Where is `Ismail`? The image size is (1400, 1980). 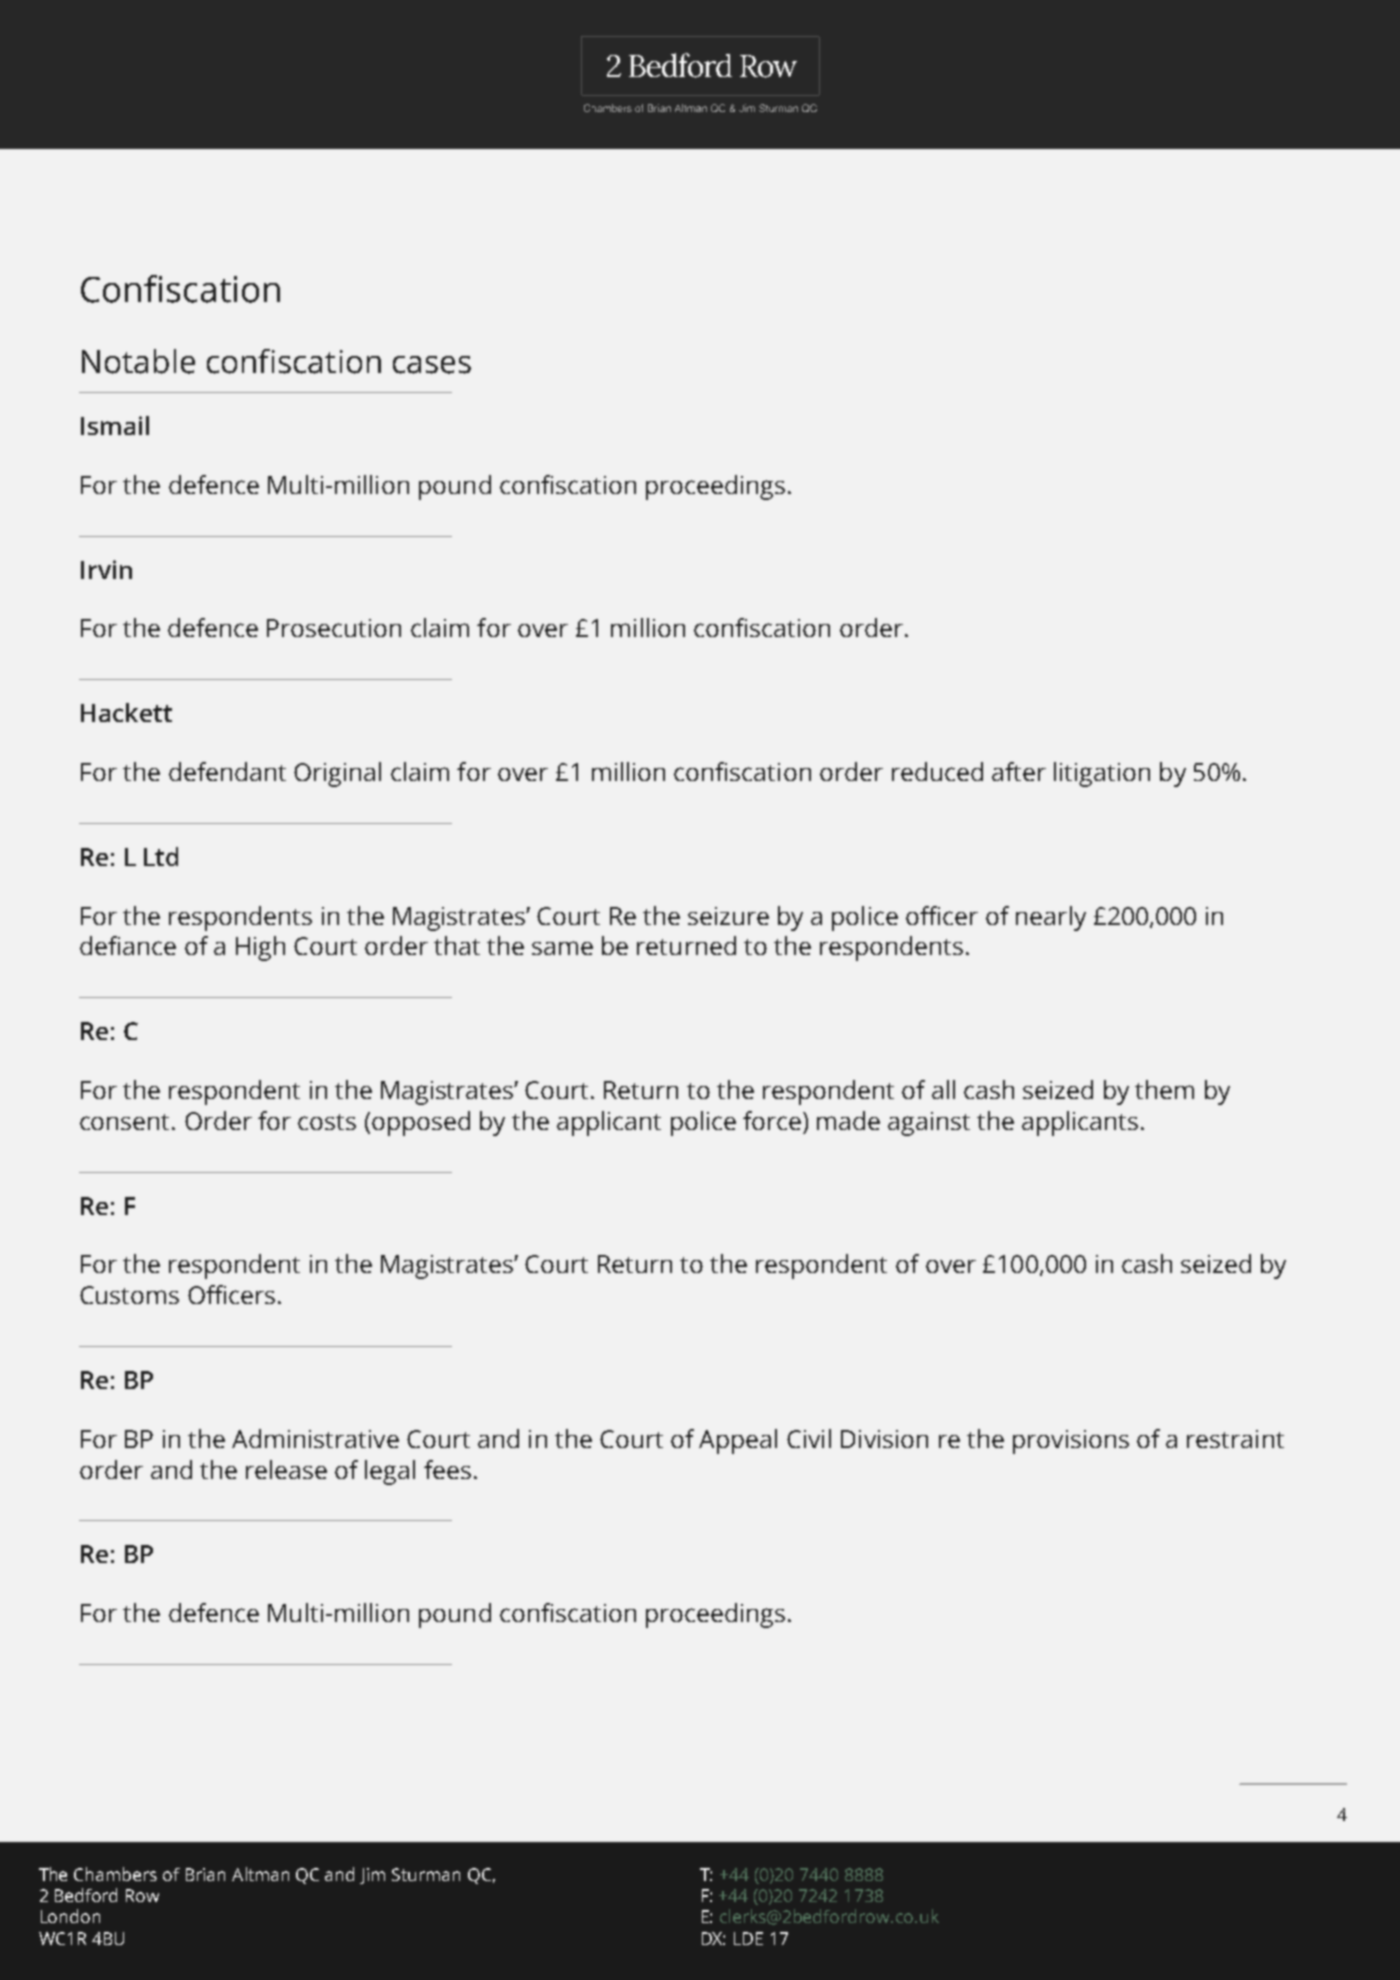
Ismail is located at coordinates (115, 425).
